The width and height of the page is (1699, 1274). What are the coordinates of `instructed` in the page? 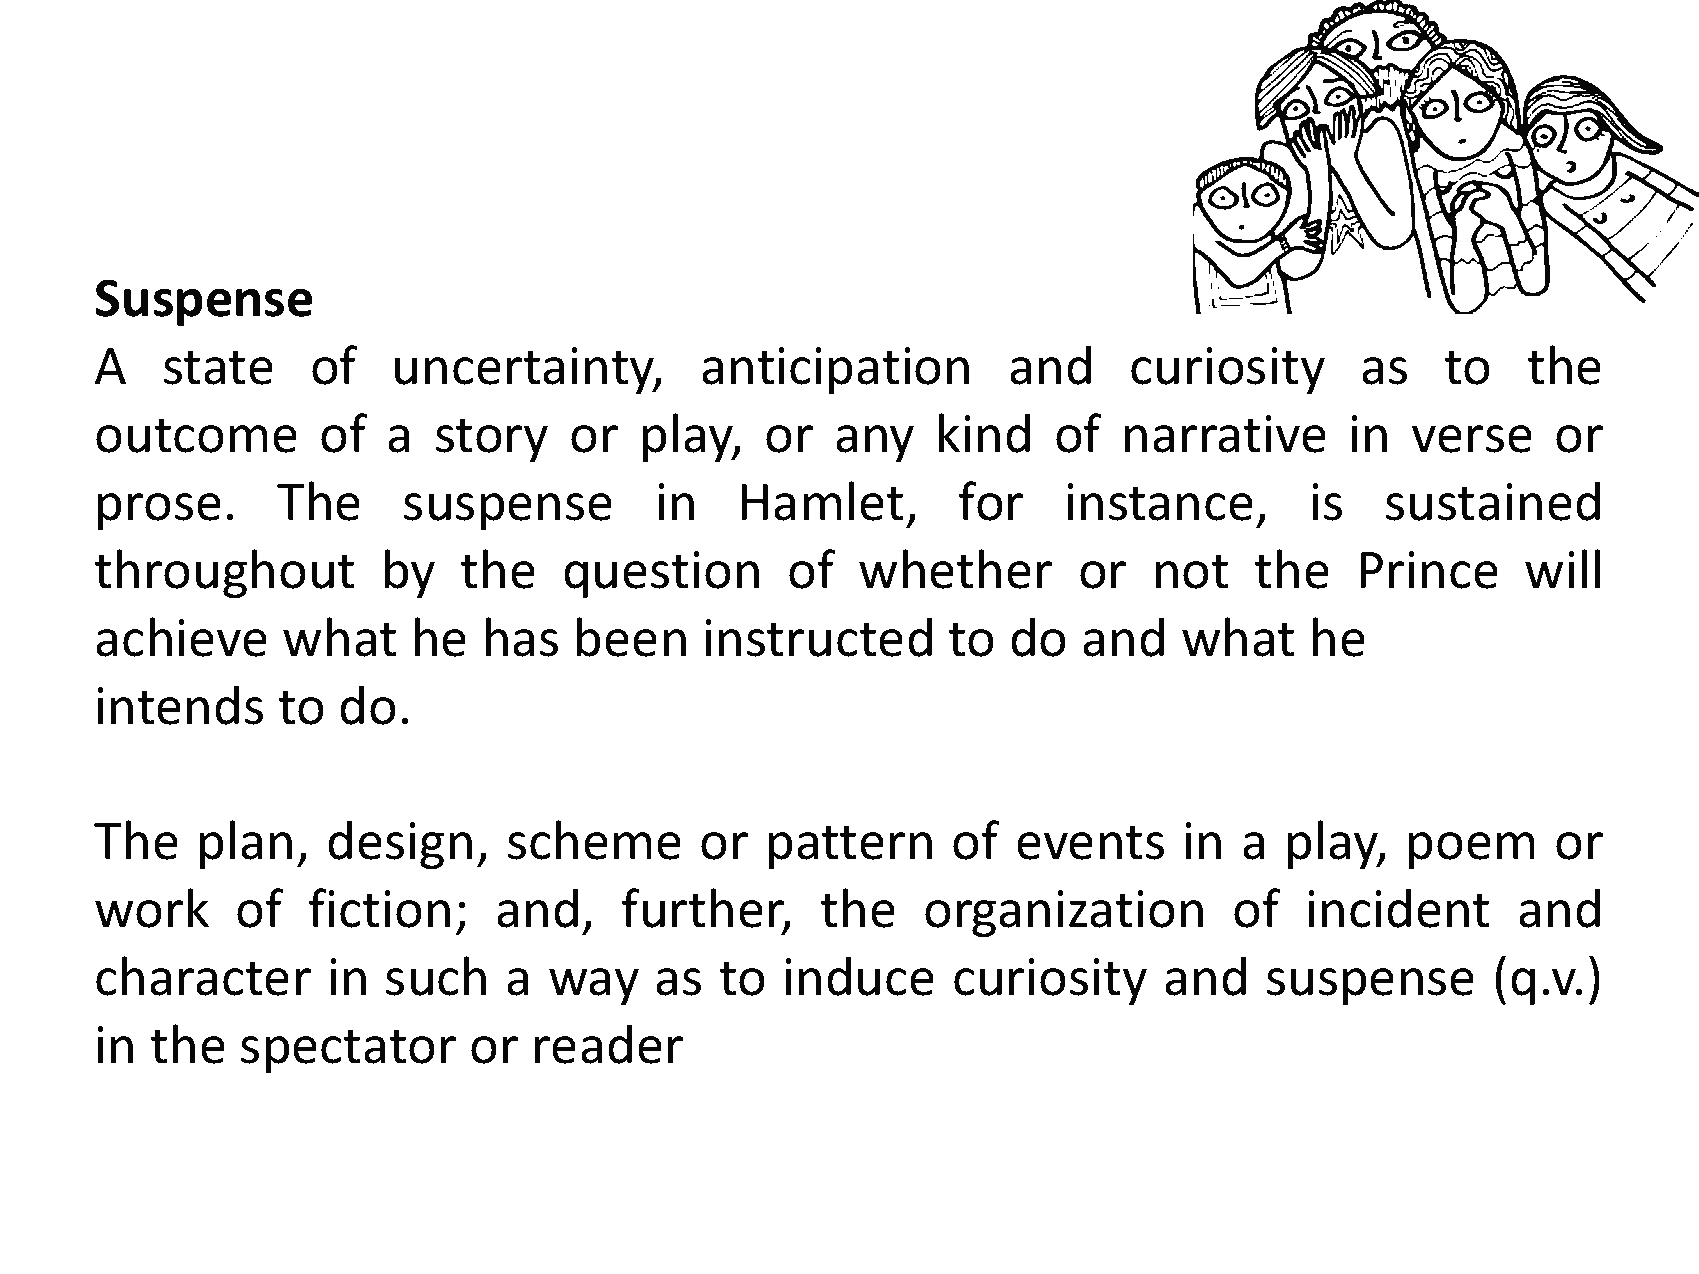 It's located at (818, 637).
